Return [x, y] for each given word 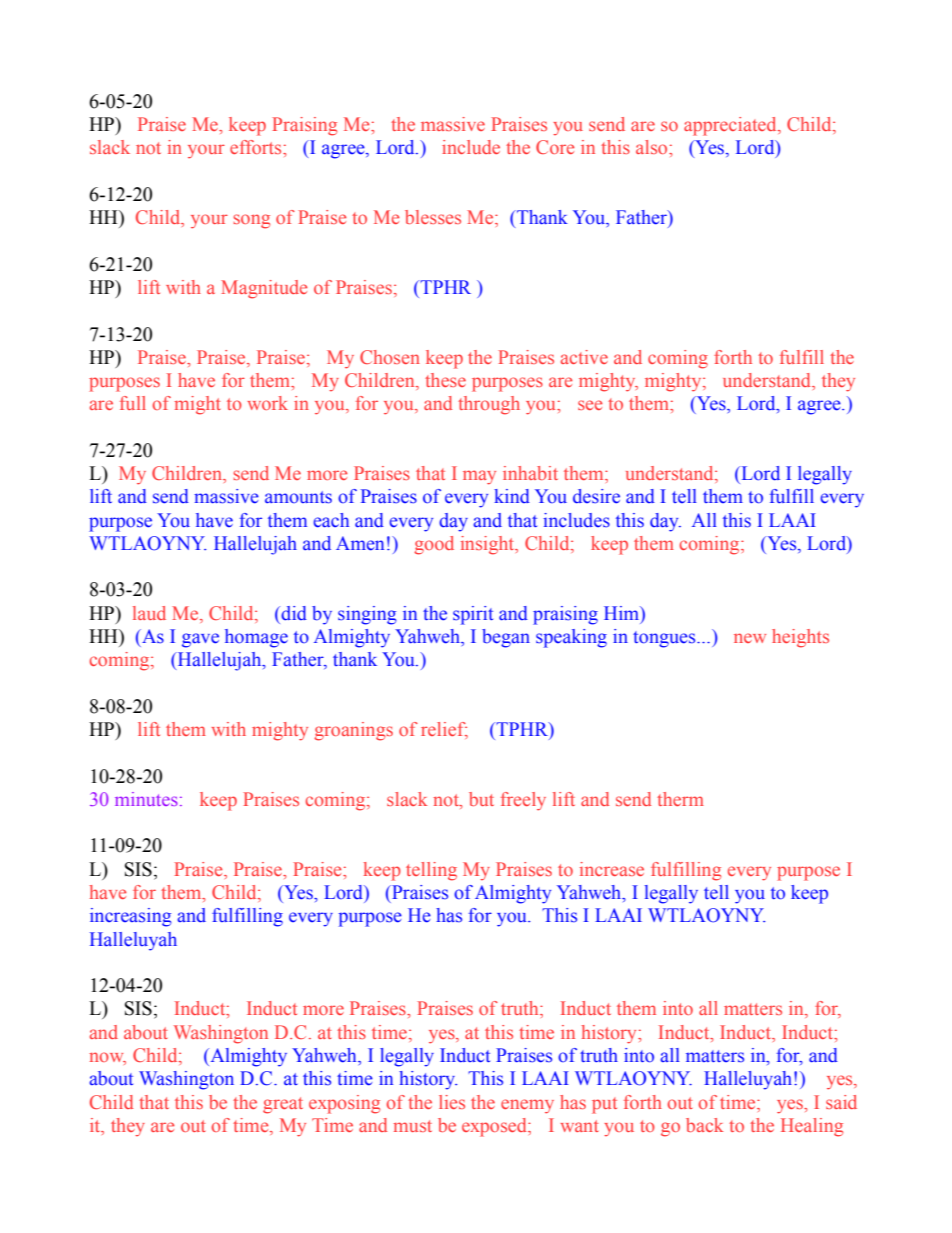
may [479, 477]
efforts [257, 147]
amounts [298, 497]
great [283, 1105]
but [481, 799]
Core [555, 147]
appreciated [731, 126]
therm [680, 799]
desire [596, 496]
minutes [146, 799]
